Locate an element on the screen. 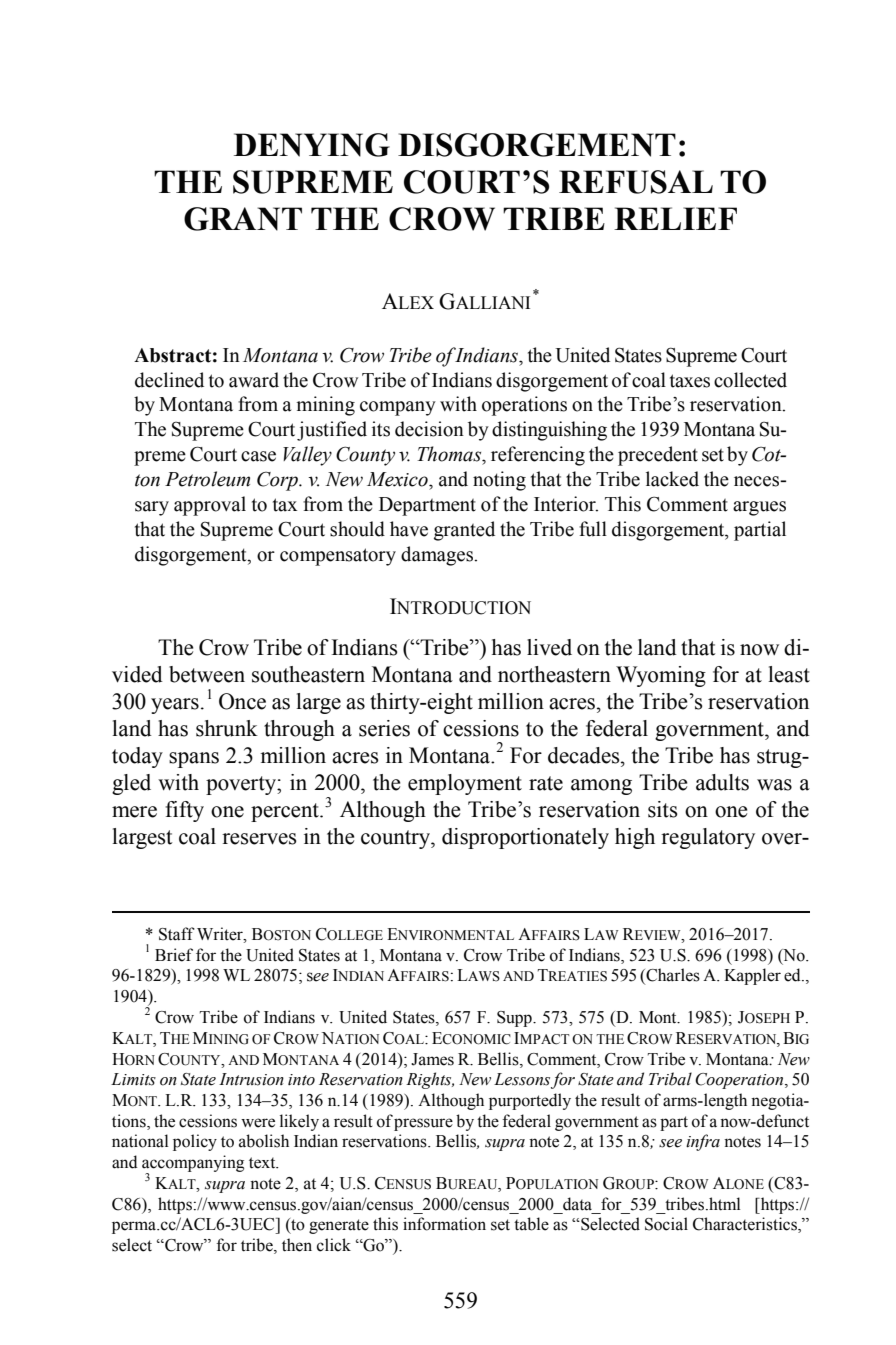 This screenshot has width=896, height=1345. Wyoming is located at coordinates (661, 676).
